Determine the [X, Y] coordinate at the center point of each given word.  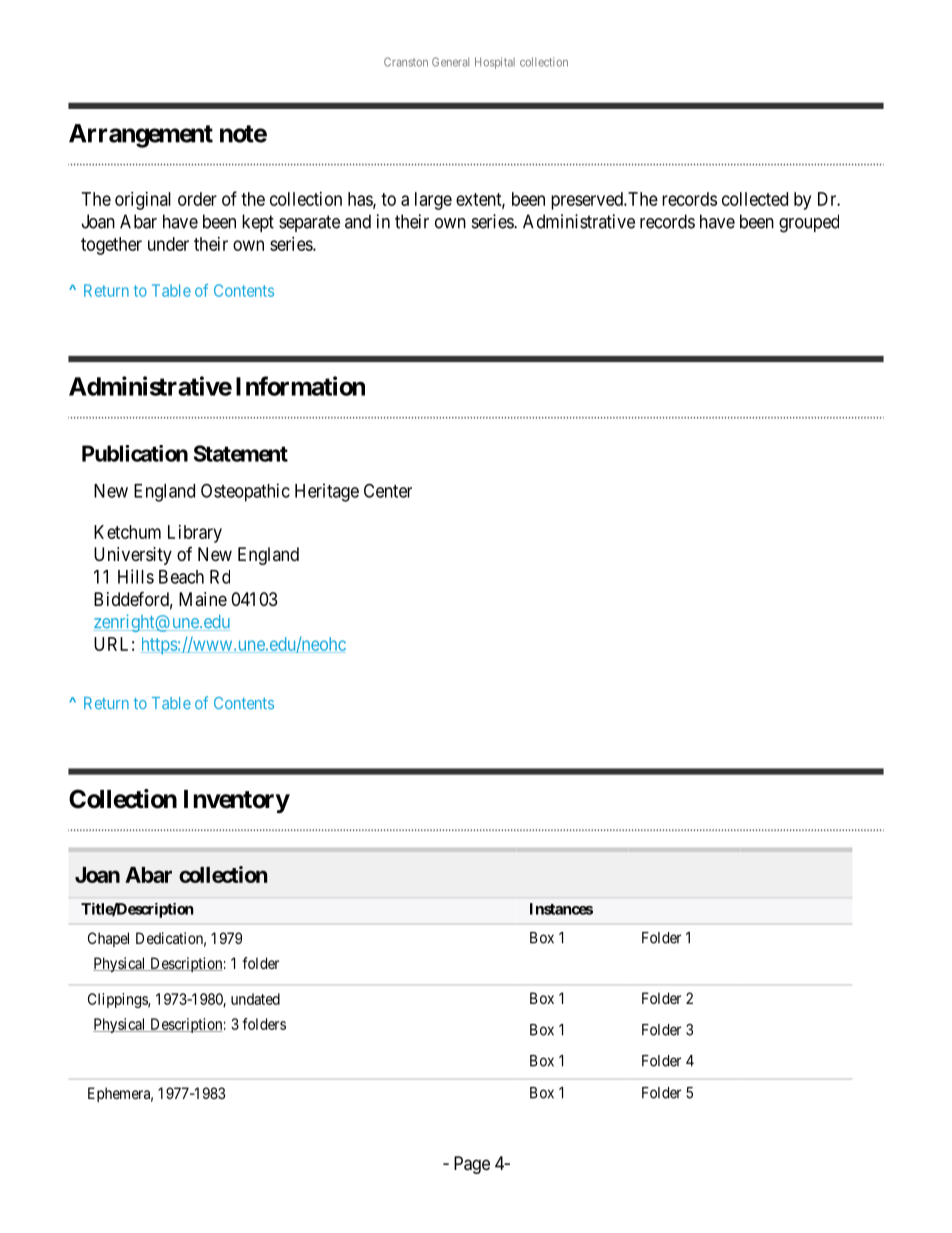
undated [255, 999]
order [197, 199]
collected [755, 199]
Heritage [327, 492]
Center [388, 490]
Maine [203, 599]
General [450, 62]
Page [472, 1165]
